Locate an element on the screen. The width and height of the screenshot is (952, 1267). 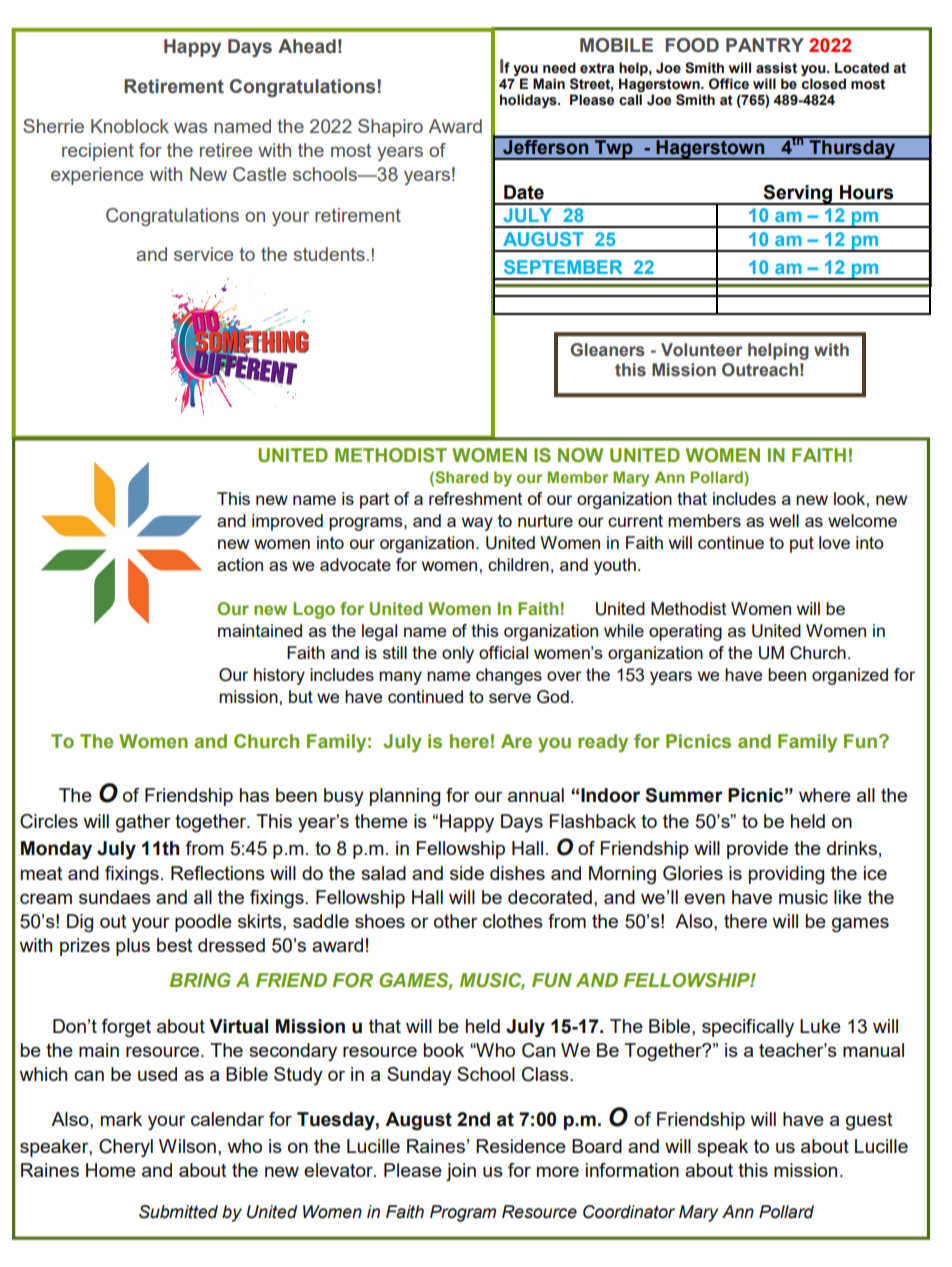
was is located at coordinates (190, 128).
